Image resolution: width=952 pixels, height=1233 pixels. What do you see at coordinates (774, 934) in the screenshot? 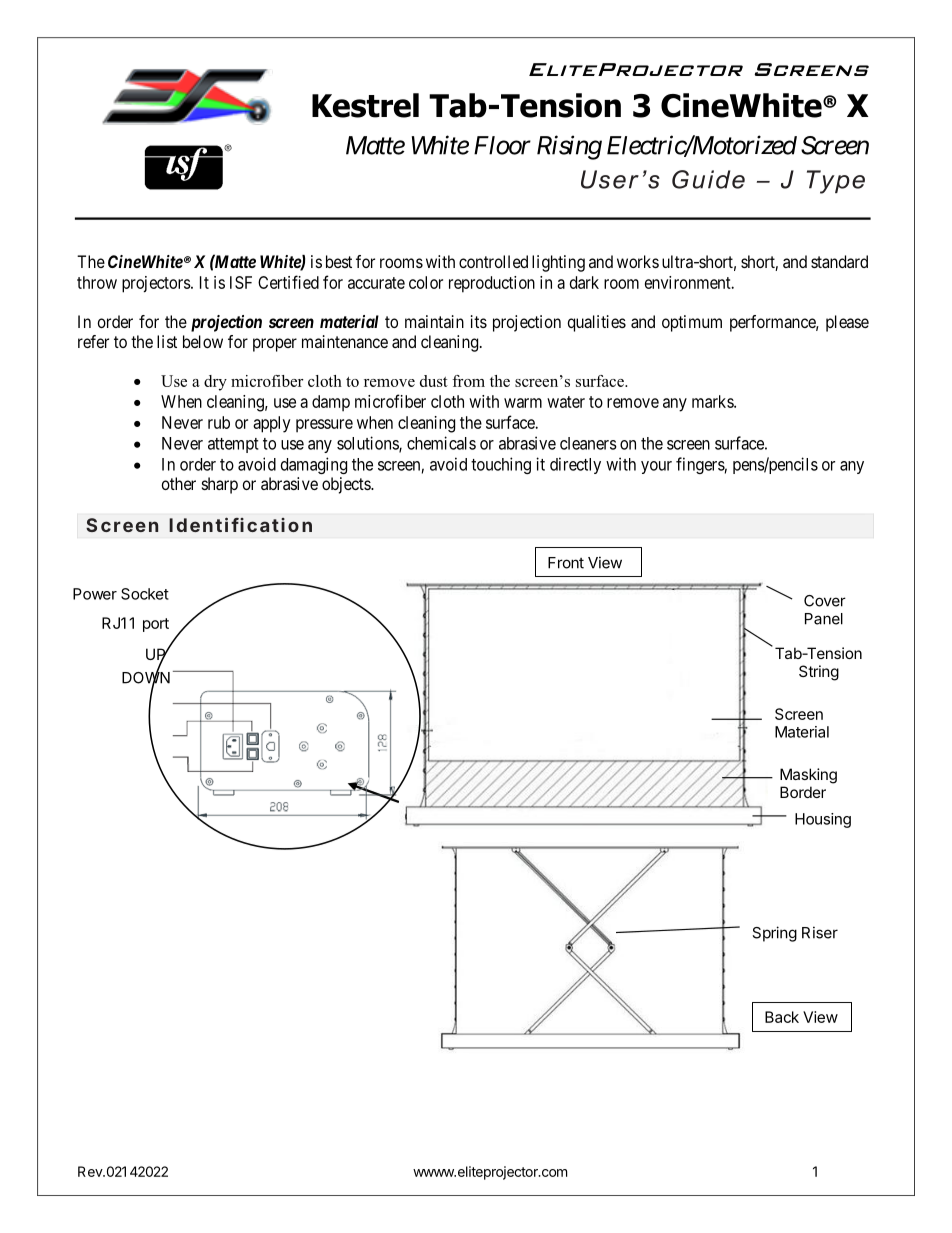
I see `Spring` at bounding box center [774, 934].
